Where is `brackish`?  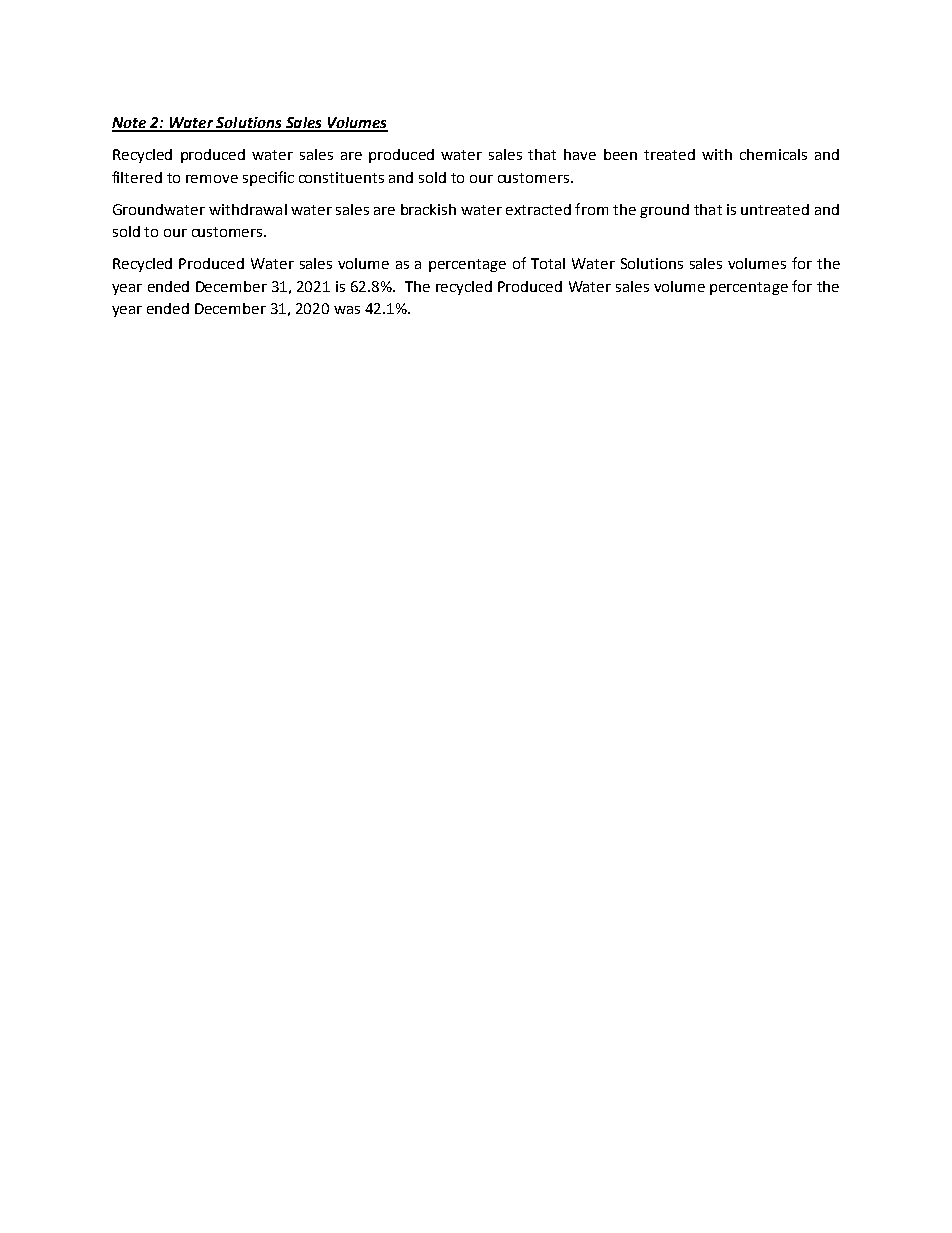 brackish is located at coordinates (428, 209).
